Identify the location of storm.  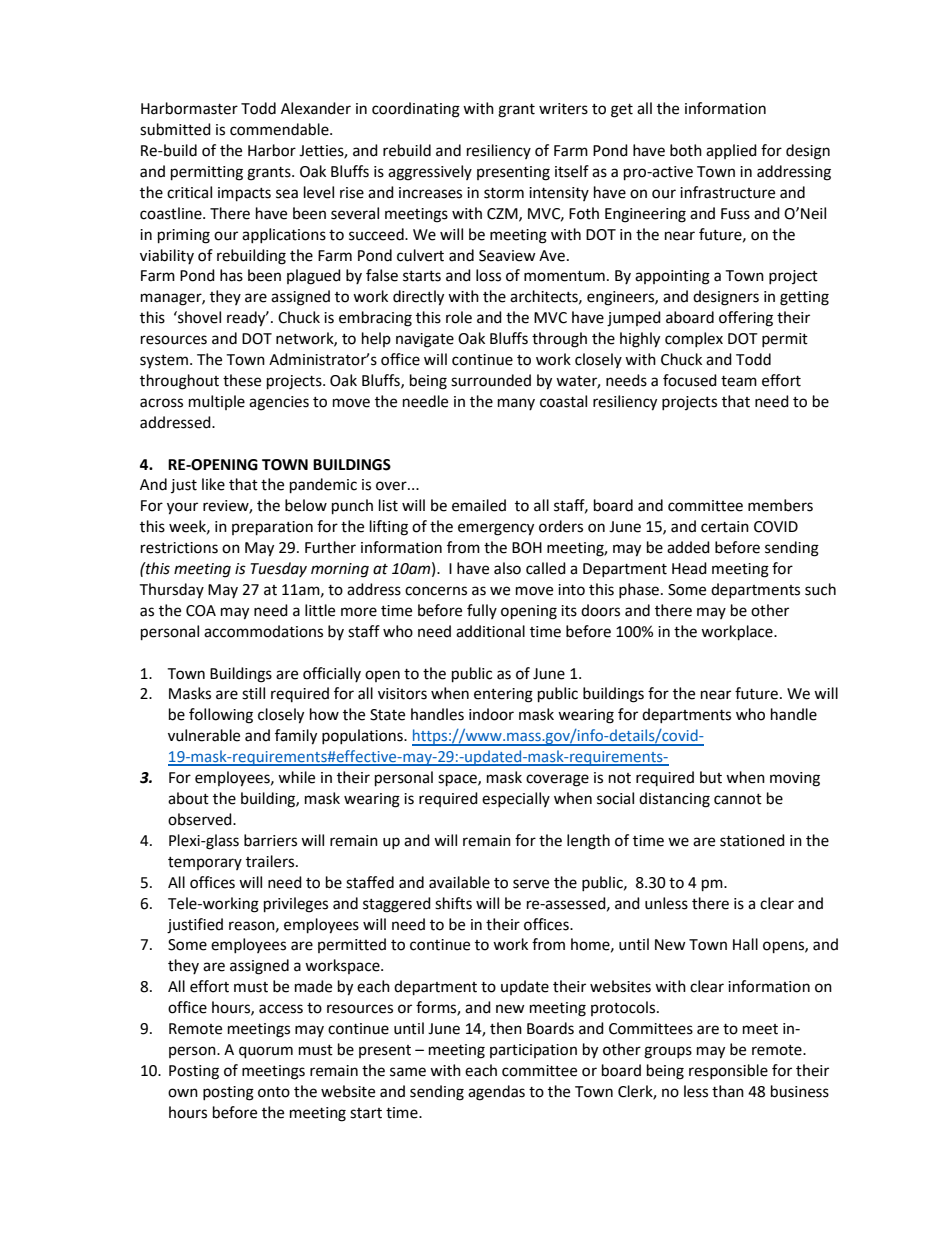
(504, 193).
